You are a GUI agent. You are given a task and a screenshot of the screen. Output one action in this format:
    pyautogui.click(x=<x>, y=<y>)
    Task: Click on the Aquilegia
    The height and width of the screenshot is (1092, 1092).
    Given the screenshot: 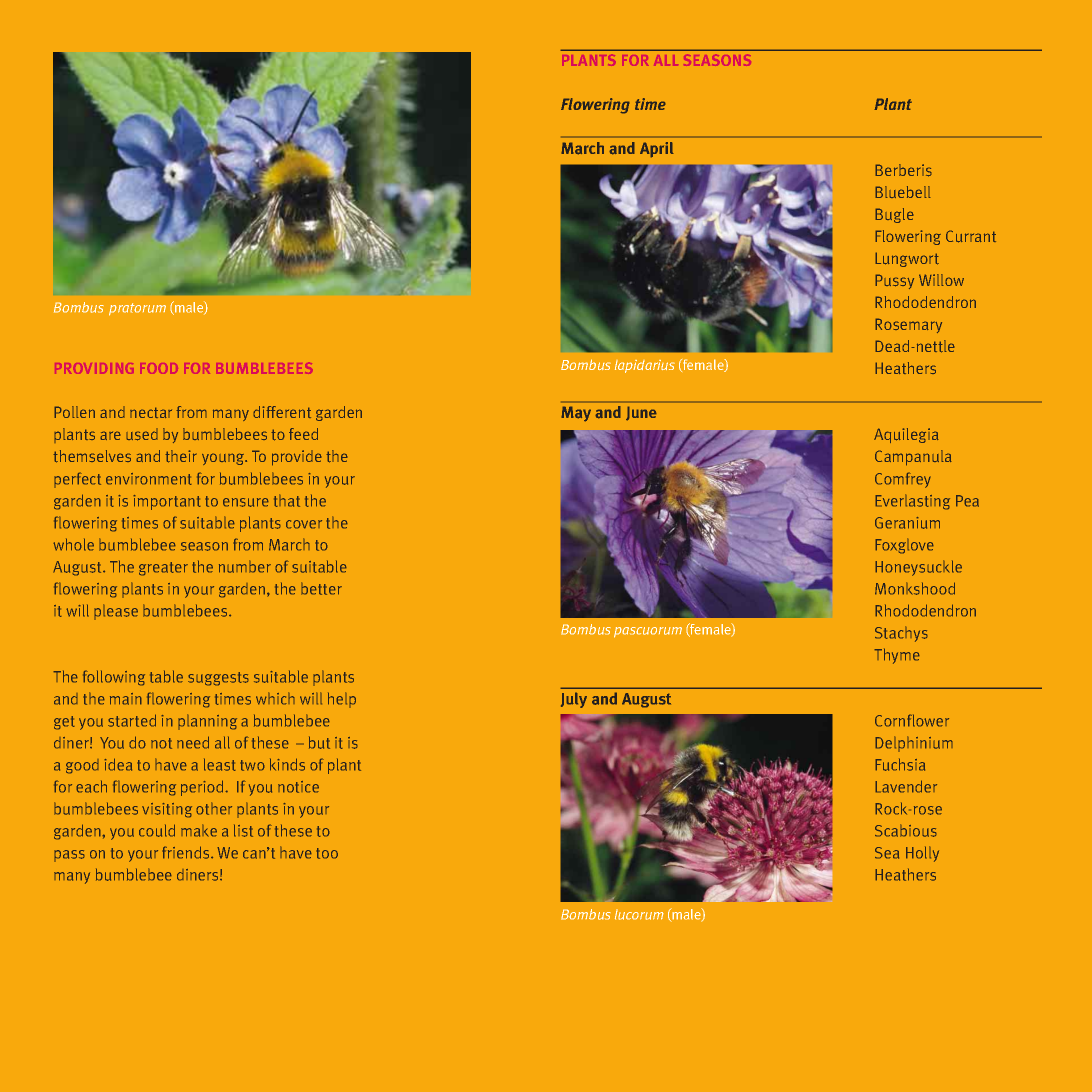 What is the action you would take?
    pyautogui.click(x=906, y=435)
